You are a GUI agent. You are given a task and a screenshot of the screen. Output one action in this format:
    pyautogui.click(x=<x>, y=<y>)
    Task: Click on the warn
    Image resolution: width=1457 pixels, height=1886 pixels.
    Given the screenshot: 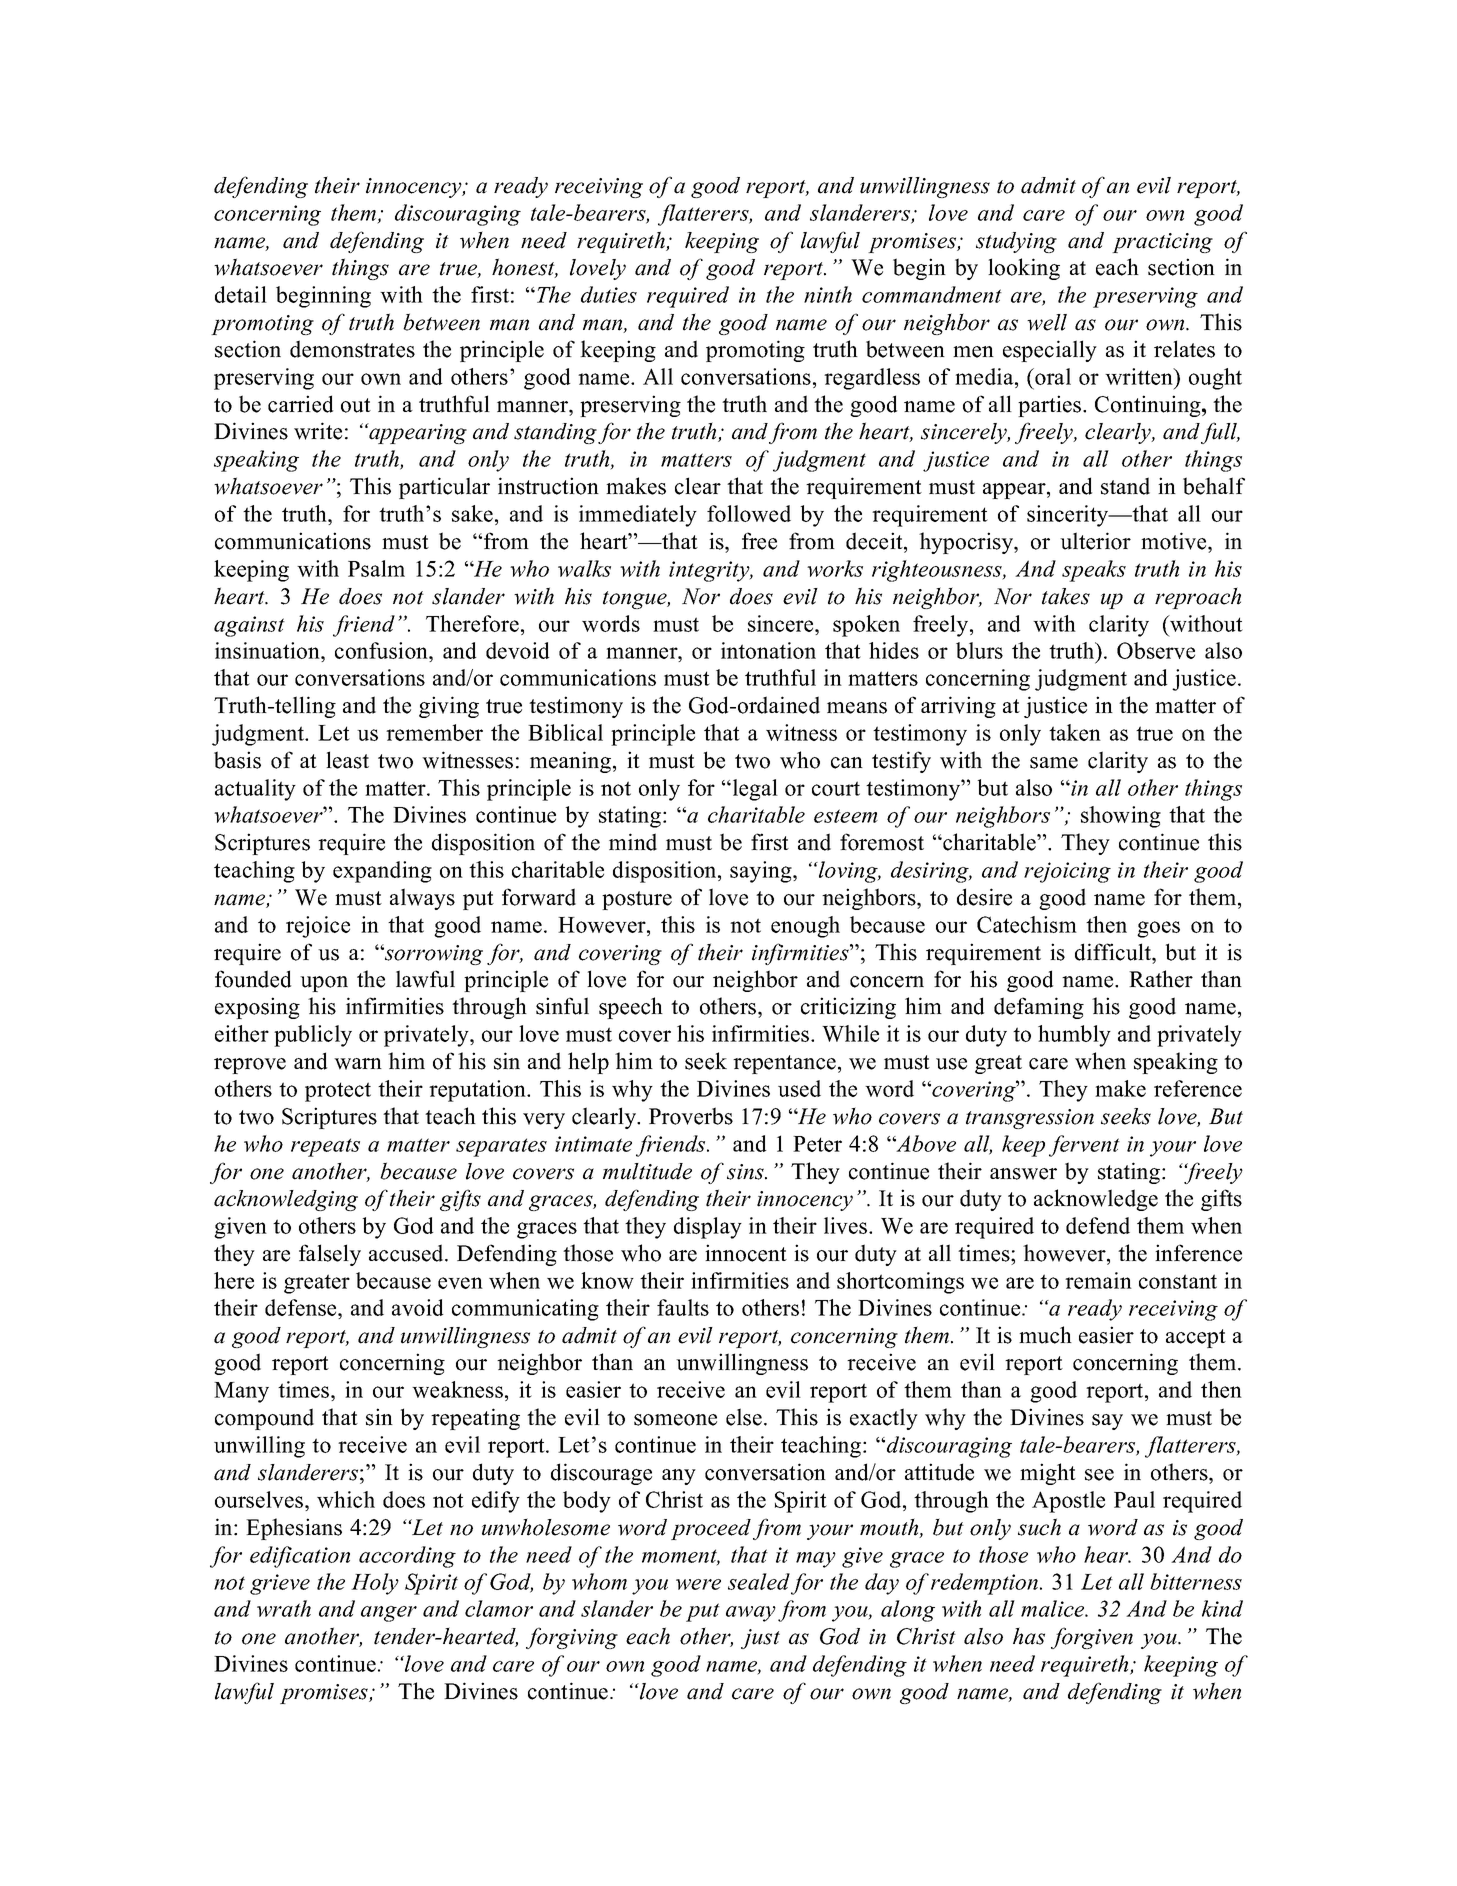 What is the action you would take?
    pyautogui.click(x=358, y=1064)
